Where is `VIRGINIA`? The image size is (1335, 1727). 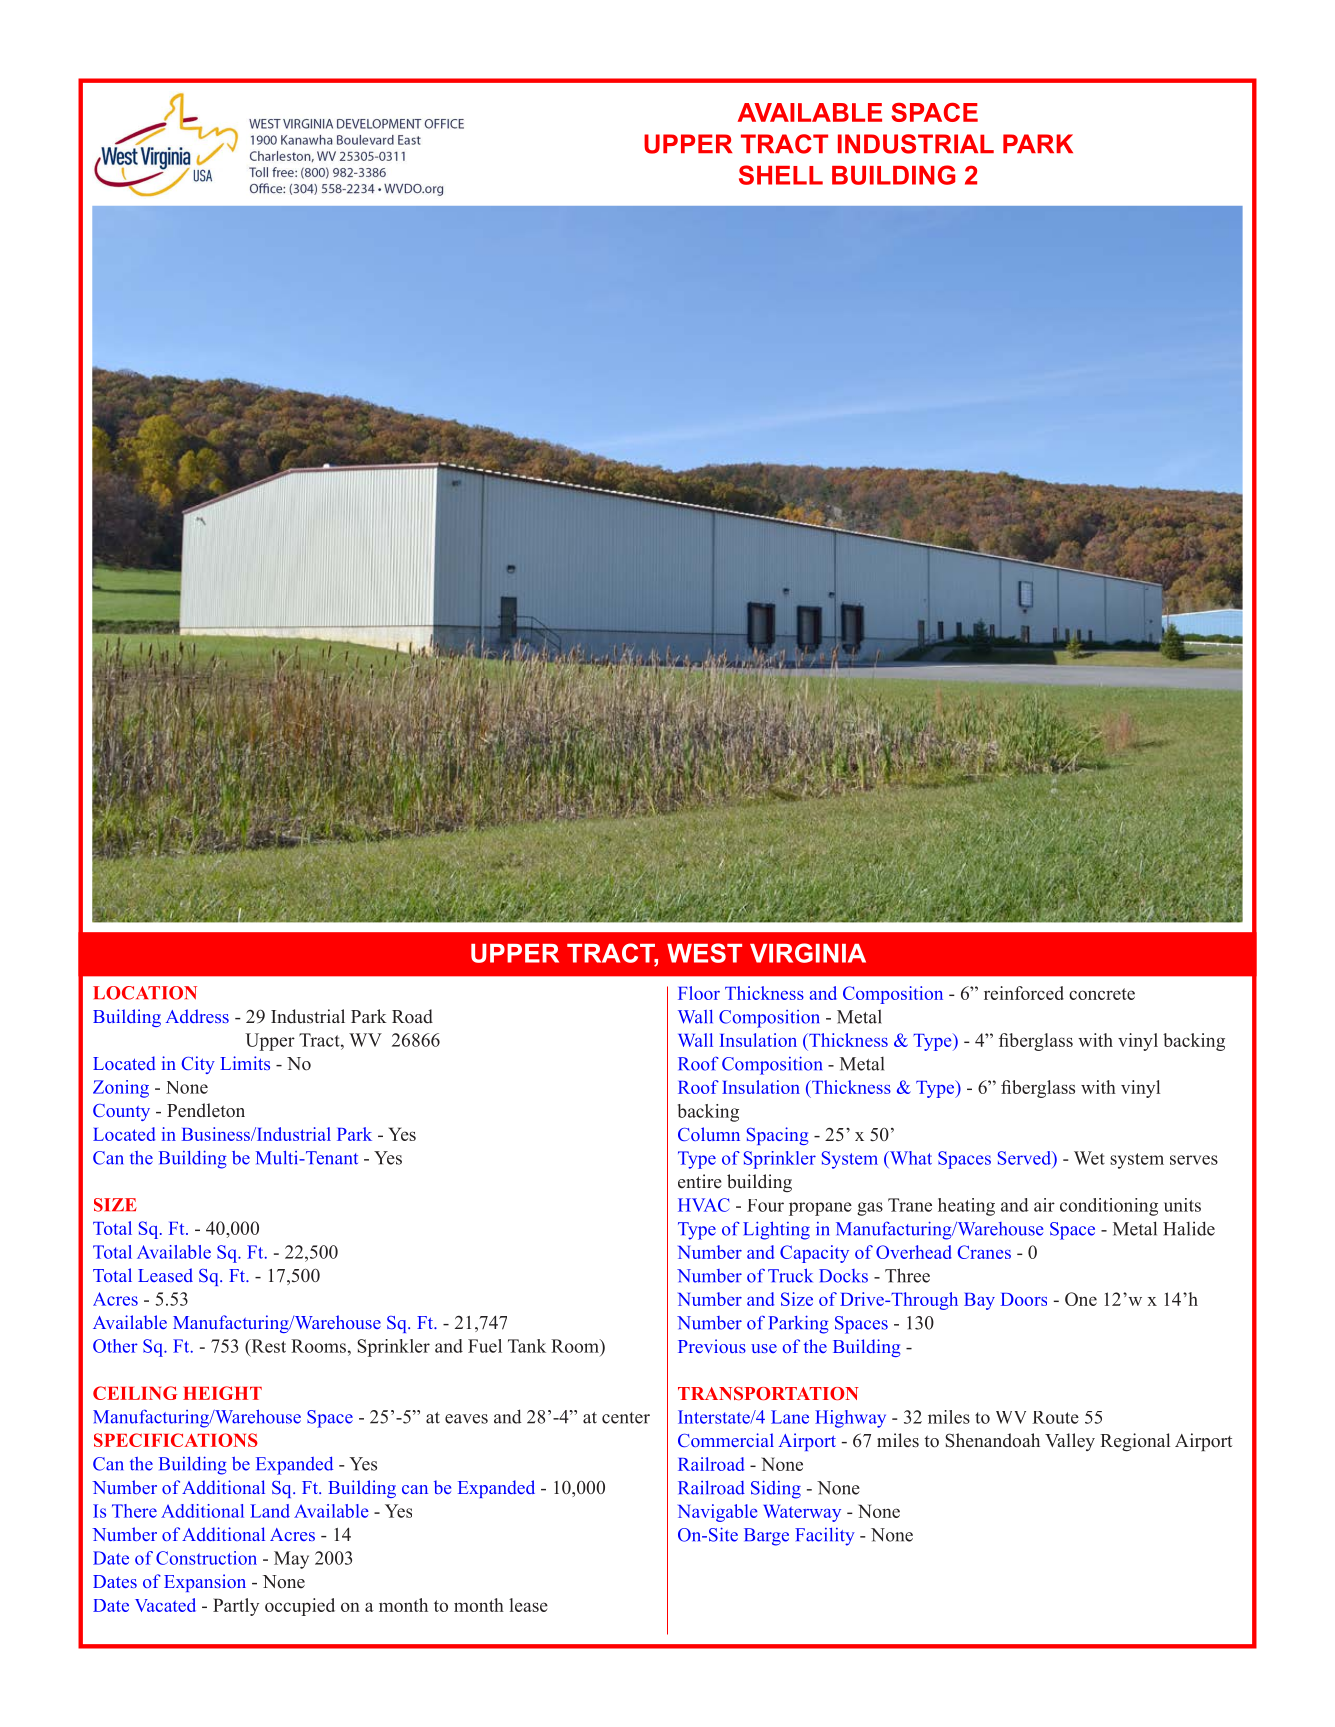 VIRGINIA is located at coordinates (808, 953).
